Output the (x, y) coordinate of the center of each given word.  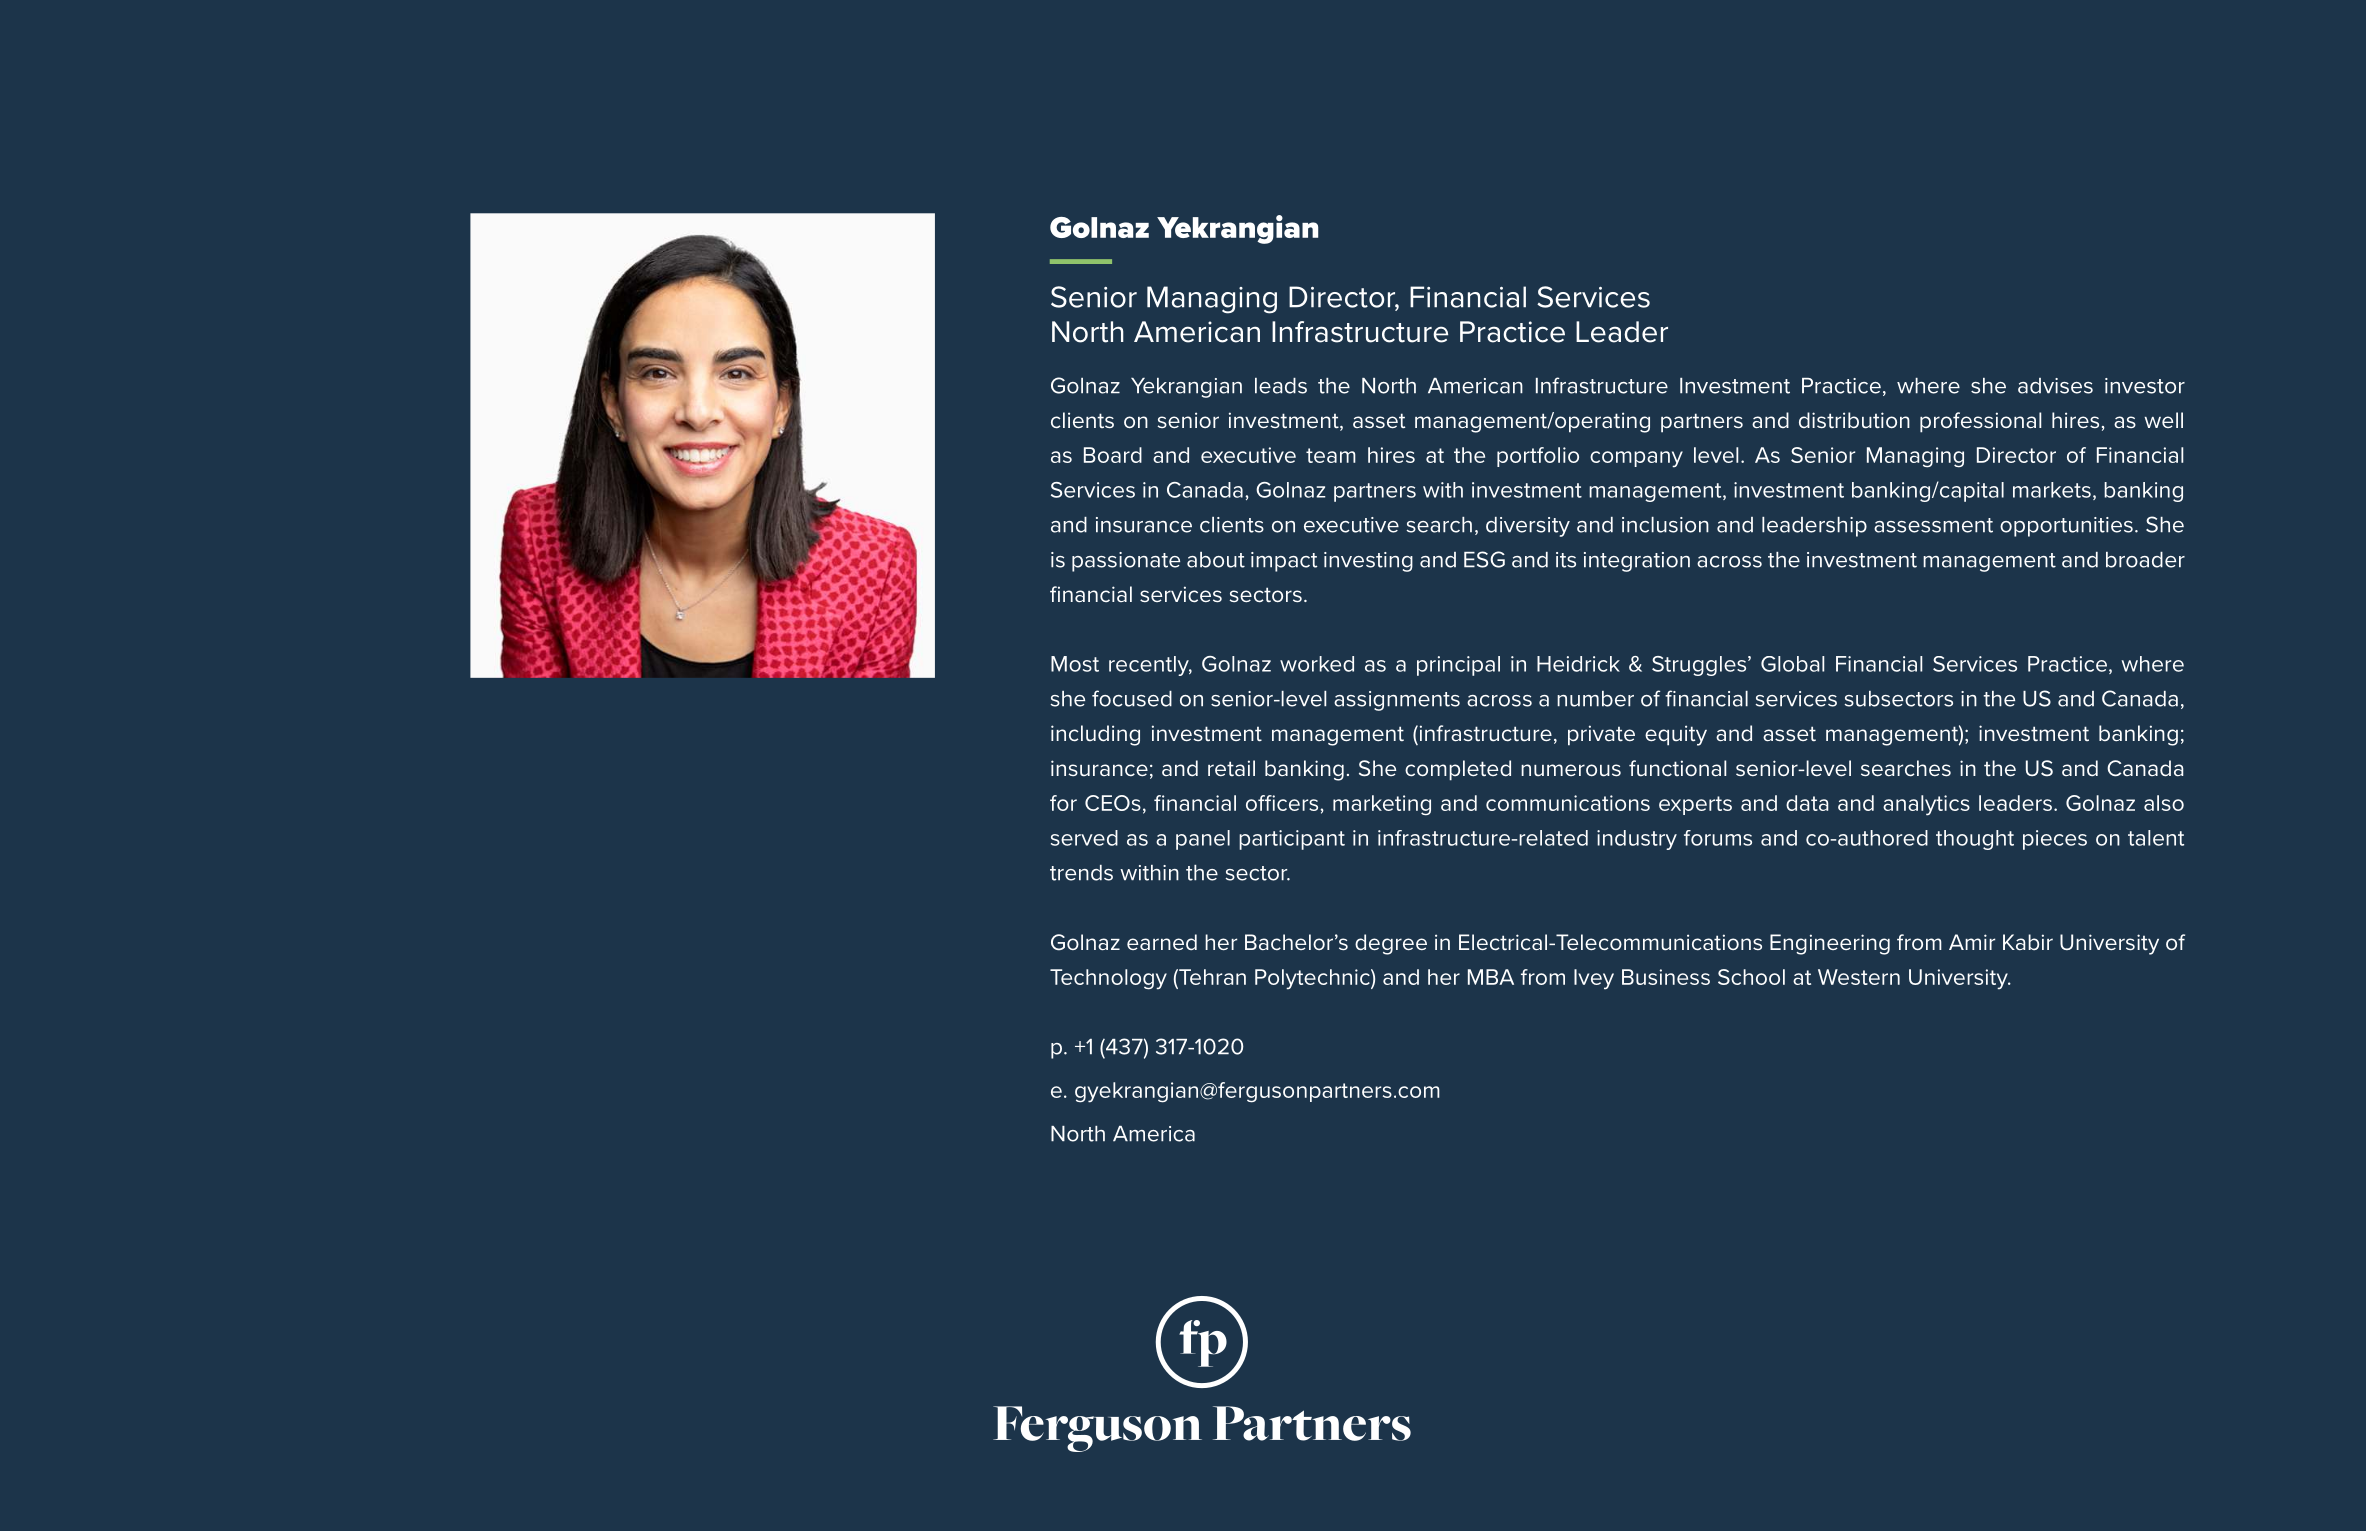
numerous (1571, 770)
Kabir (2028, 942)
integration (1637, 562)
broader (2145, 560)
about (1216, 560)
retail (1231, 768)
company (1636, 459)
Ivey (1594, 979)
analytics (1926, 805)
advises (2055, 386)
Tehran (1211, 977)
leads (1281, 386)
